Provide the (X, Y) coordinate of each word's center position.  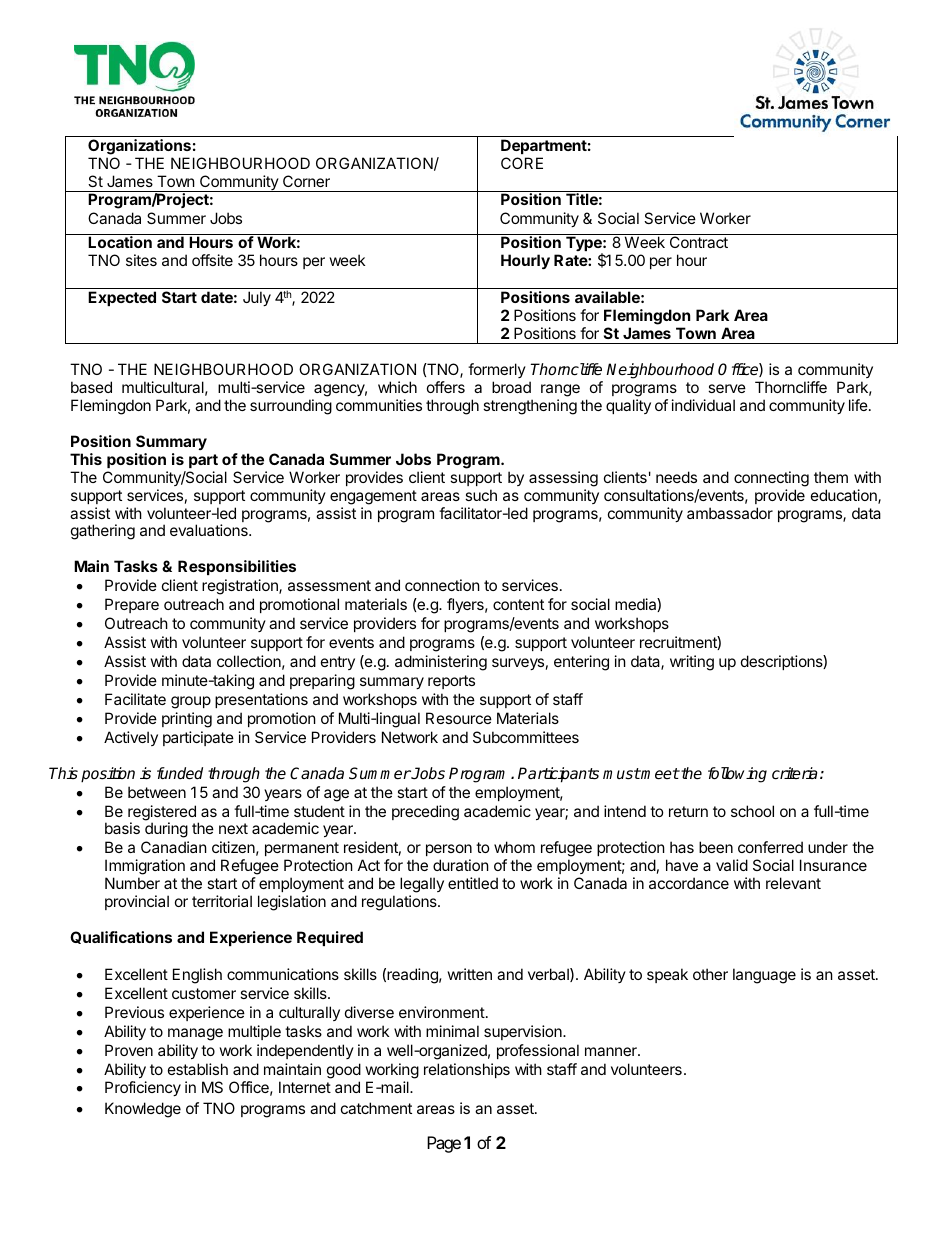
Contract (699, 242)
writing (692, 663)
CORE (522, 163)
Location (120, 242)
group (191, 702)
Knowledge (143, 1110)
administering (441, 663)
